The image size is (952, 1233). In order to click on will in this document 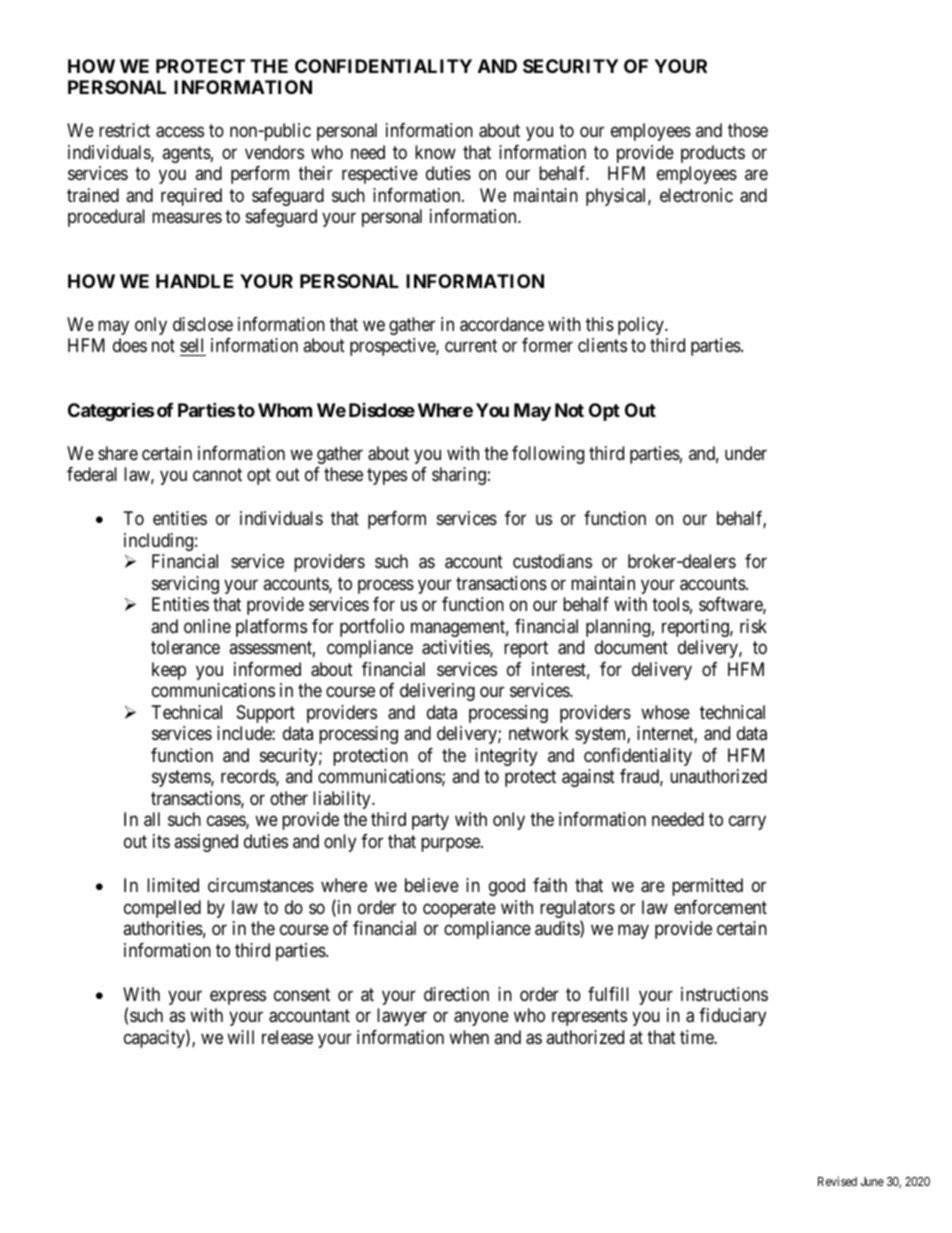, I will do `click(240, 1037)`.
